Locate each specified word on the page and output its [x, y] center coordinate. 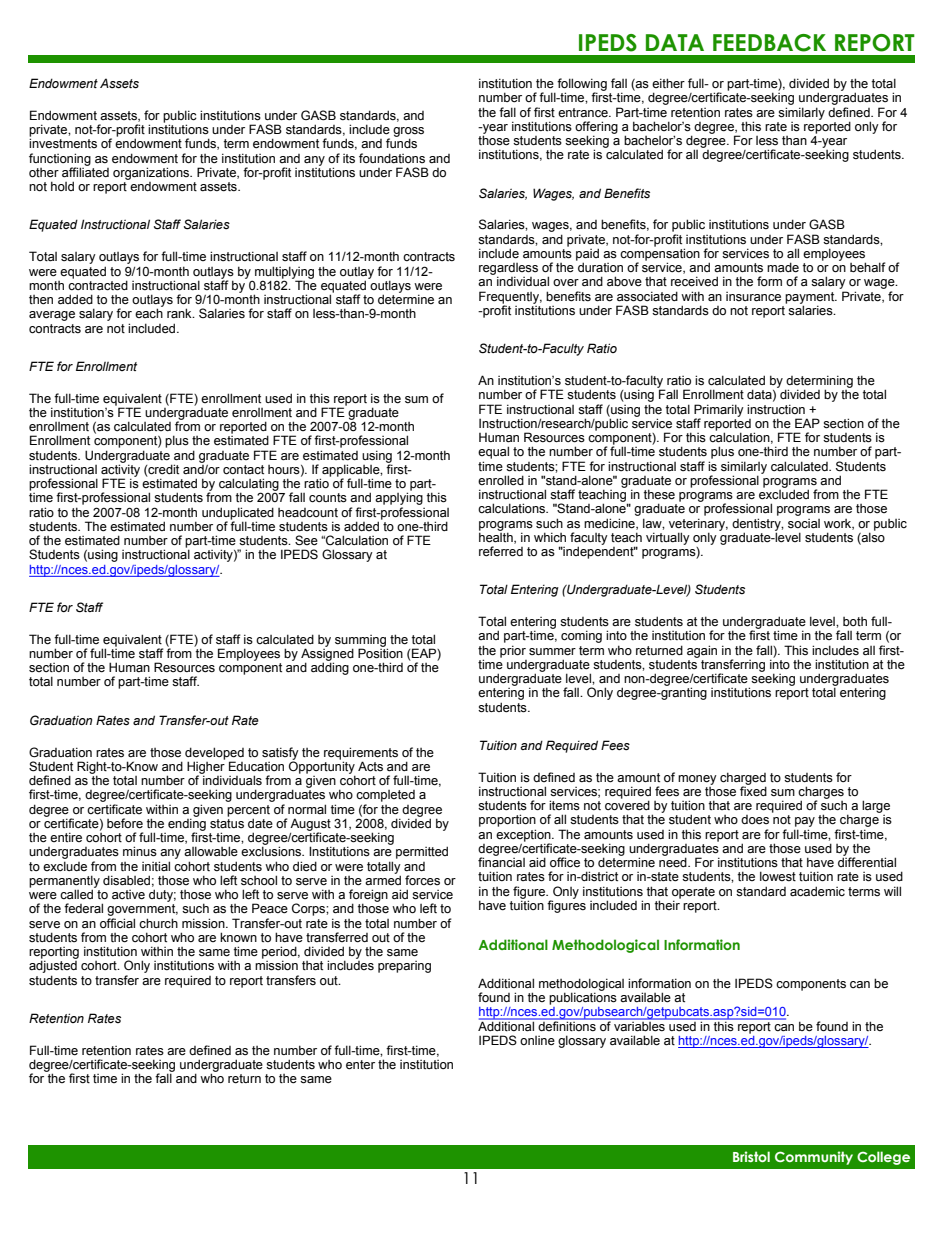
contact [243, 470]
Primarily [719, 411]
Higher [206, 767]
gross [408, 133]
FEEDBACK [769, 43]
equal [493, 452]
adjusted [53, 965]
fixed [753, 790]
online [537, 1041]
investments [63, 143]
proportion [507, 820]
